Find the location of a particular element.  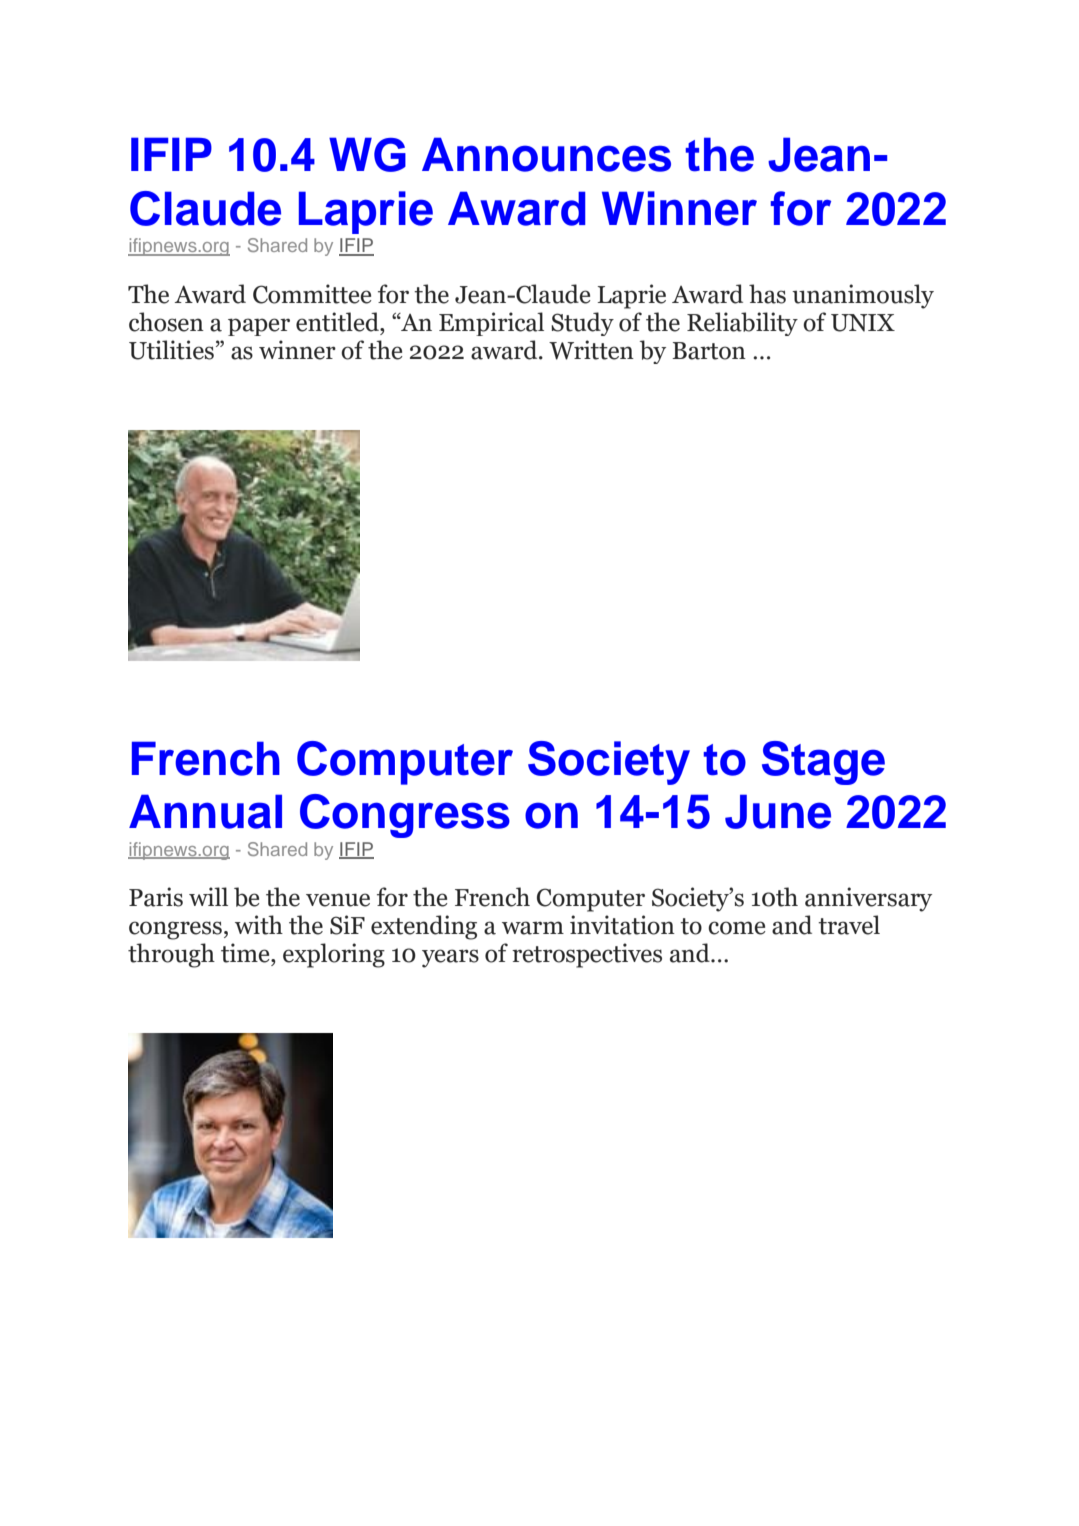

Announces is located at coordinates (546, 154).
